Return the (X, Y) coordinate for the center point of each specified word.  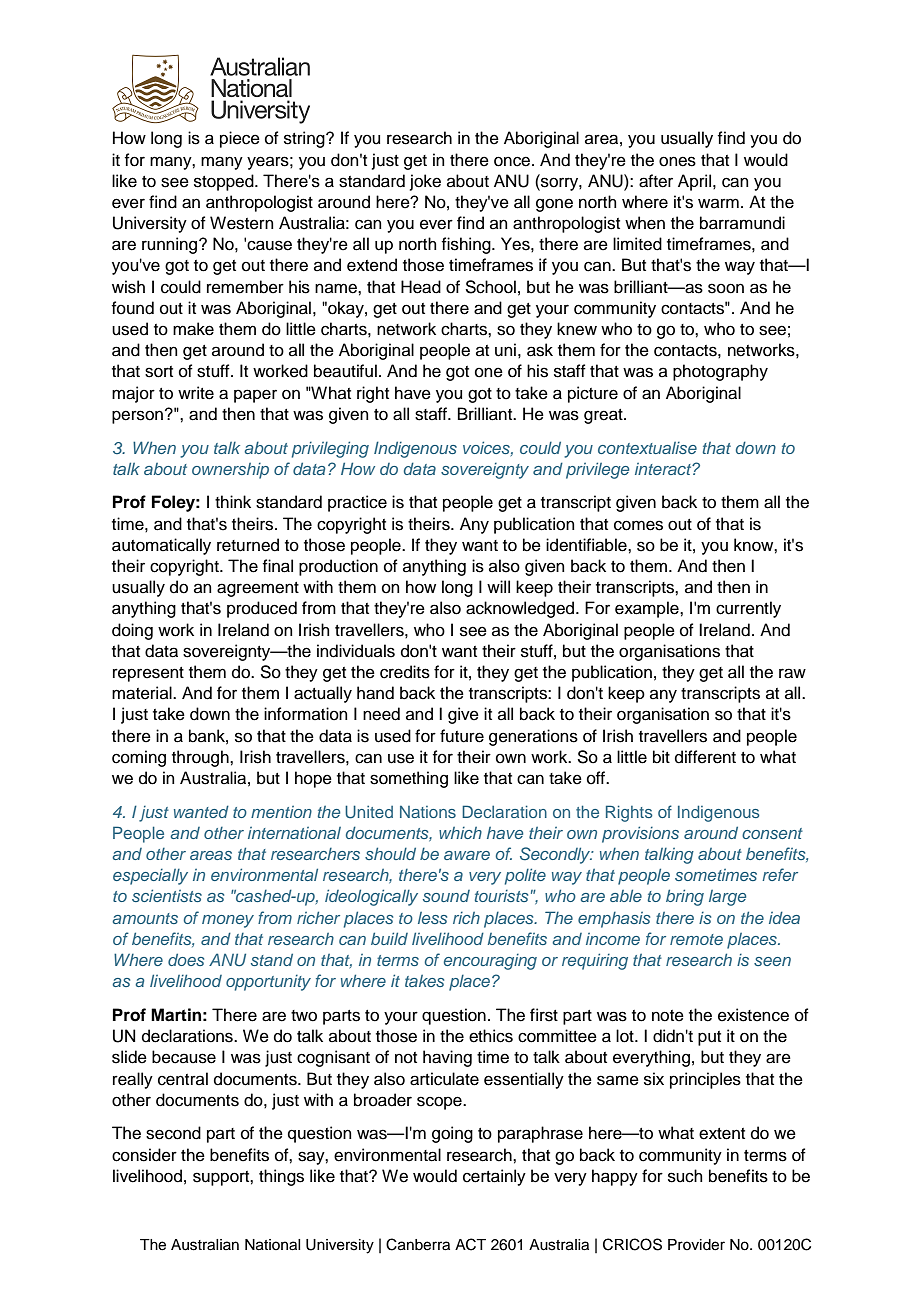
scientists (167, 895)
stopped (225, 182)
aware (467, 855)
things (281, 1177)
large (727, 898)
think (233, 501)
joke (425, 182)
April (694, 182)
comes (638, 525)
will (498, 586)
